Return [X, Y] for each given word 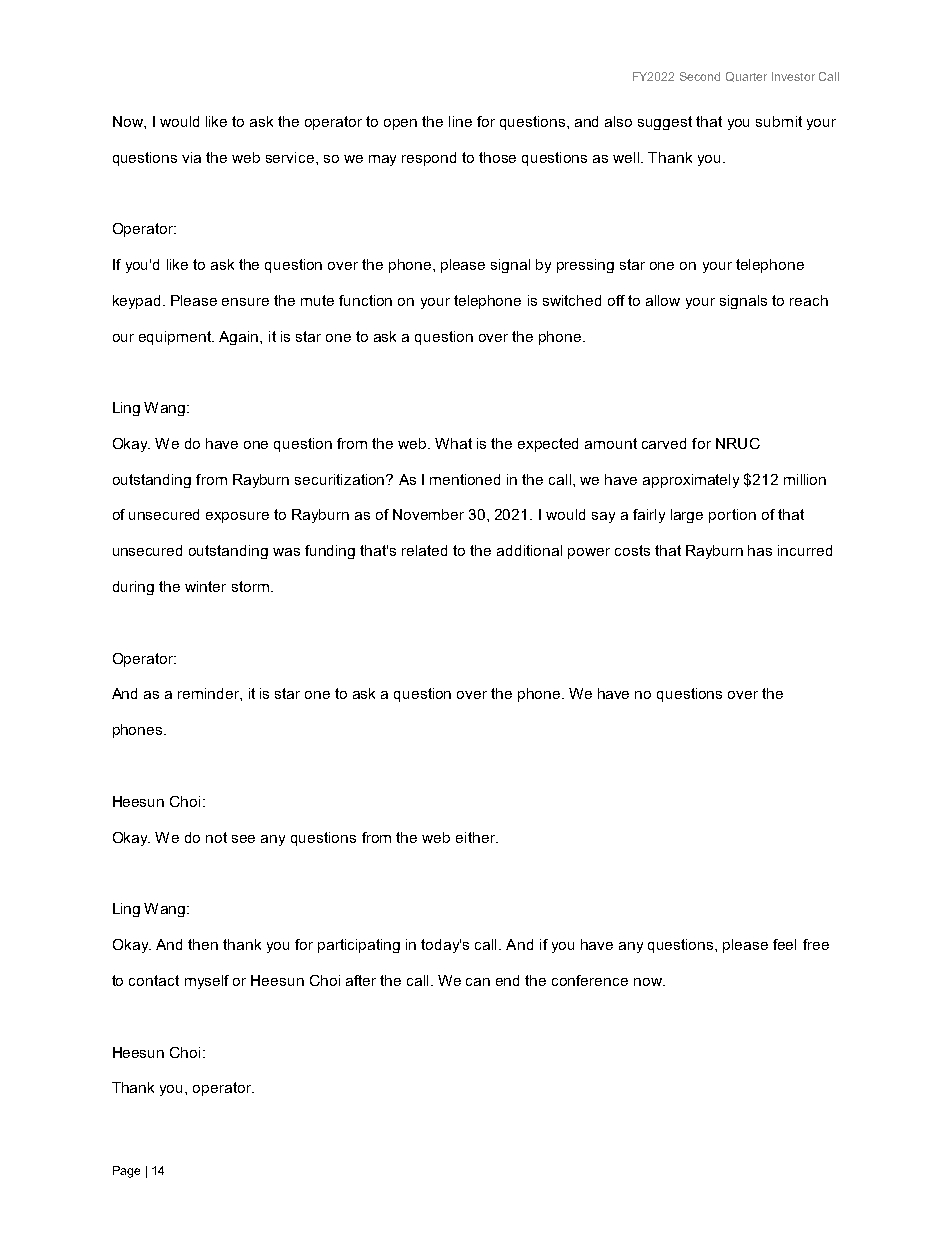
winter [205, 586]
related [424, 550]
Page [126, 1172]
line [460, 121]
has [760, 550]
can [478, 982]
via [191, 157]
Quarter [746, 77]
